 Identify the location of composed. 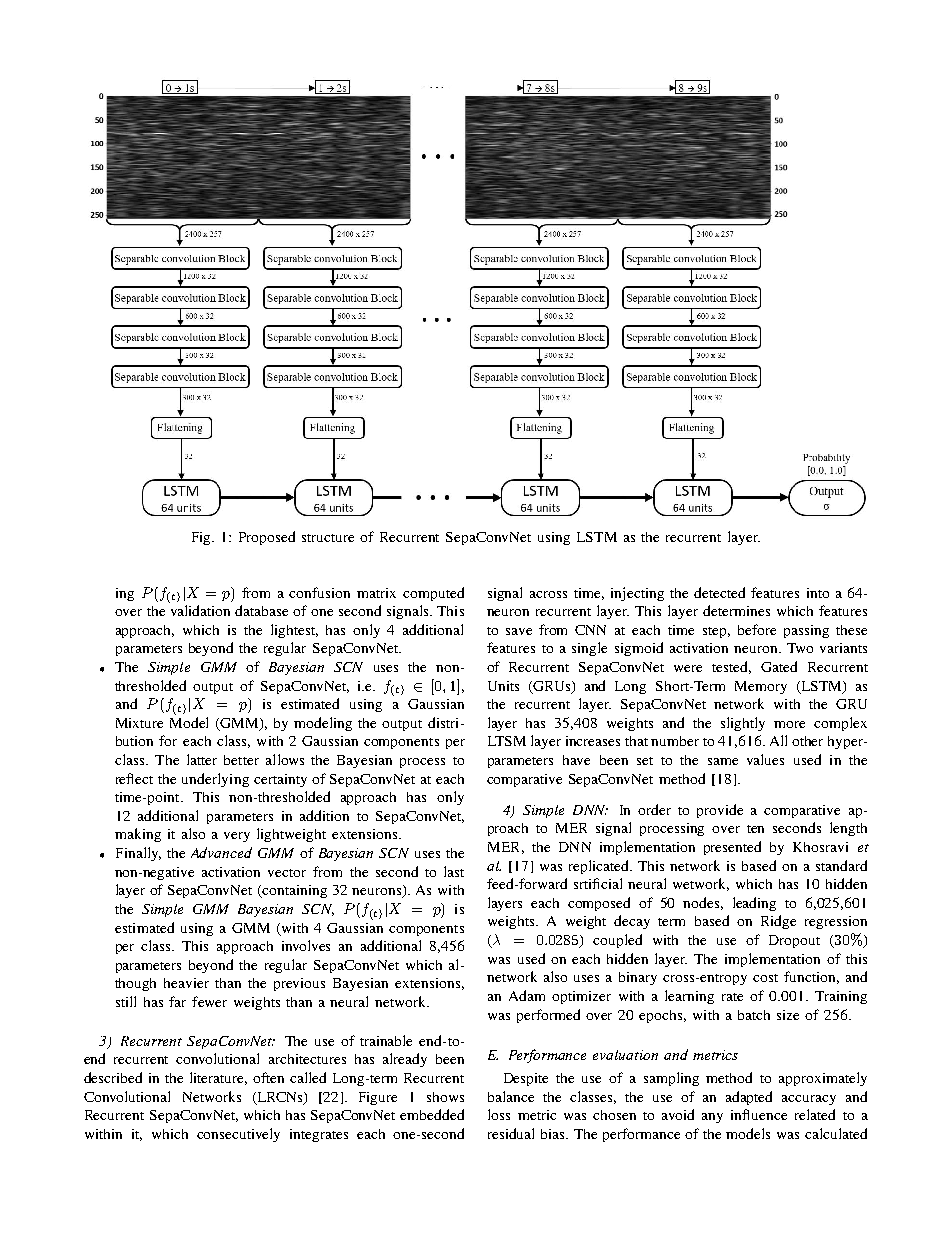
(599, 904).
